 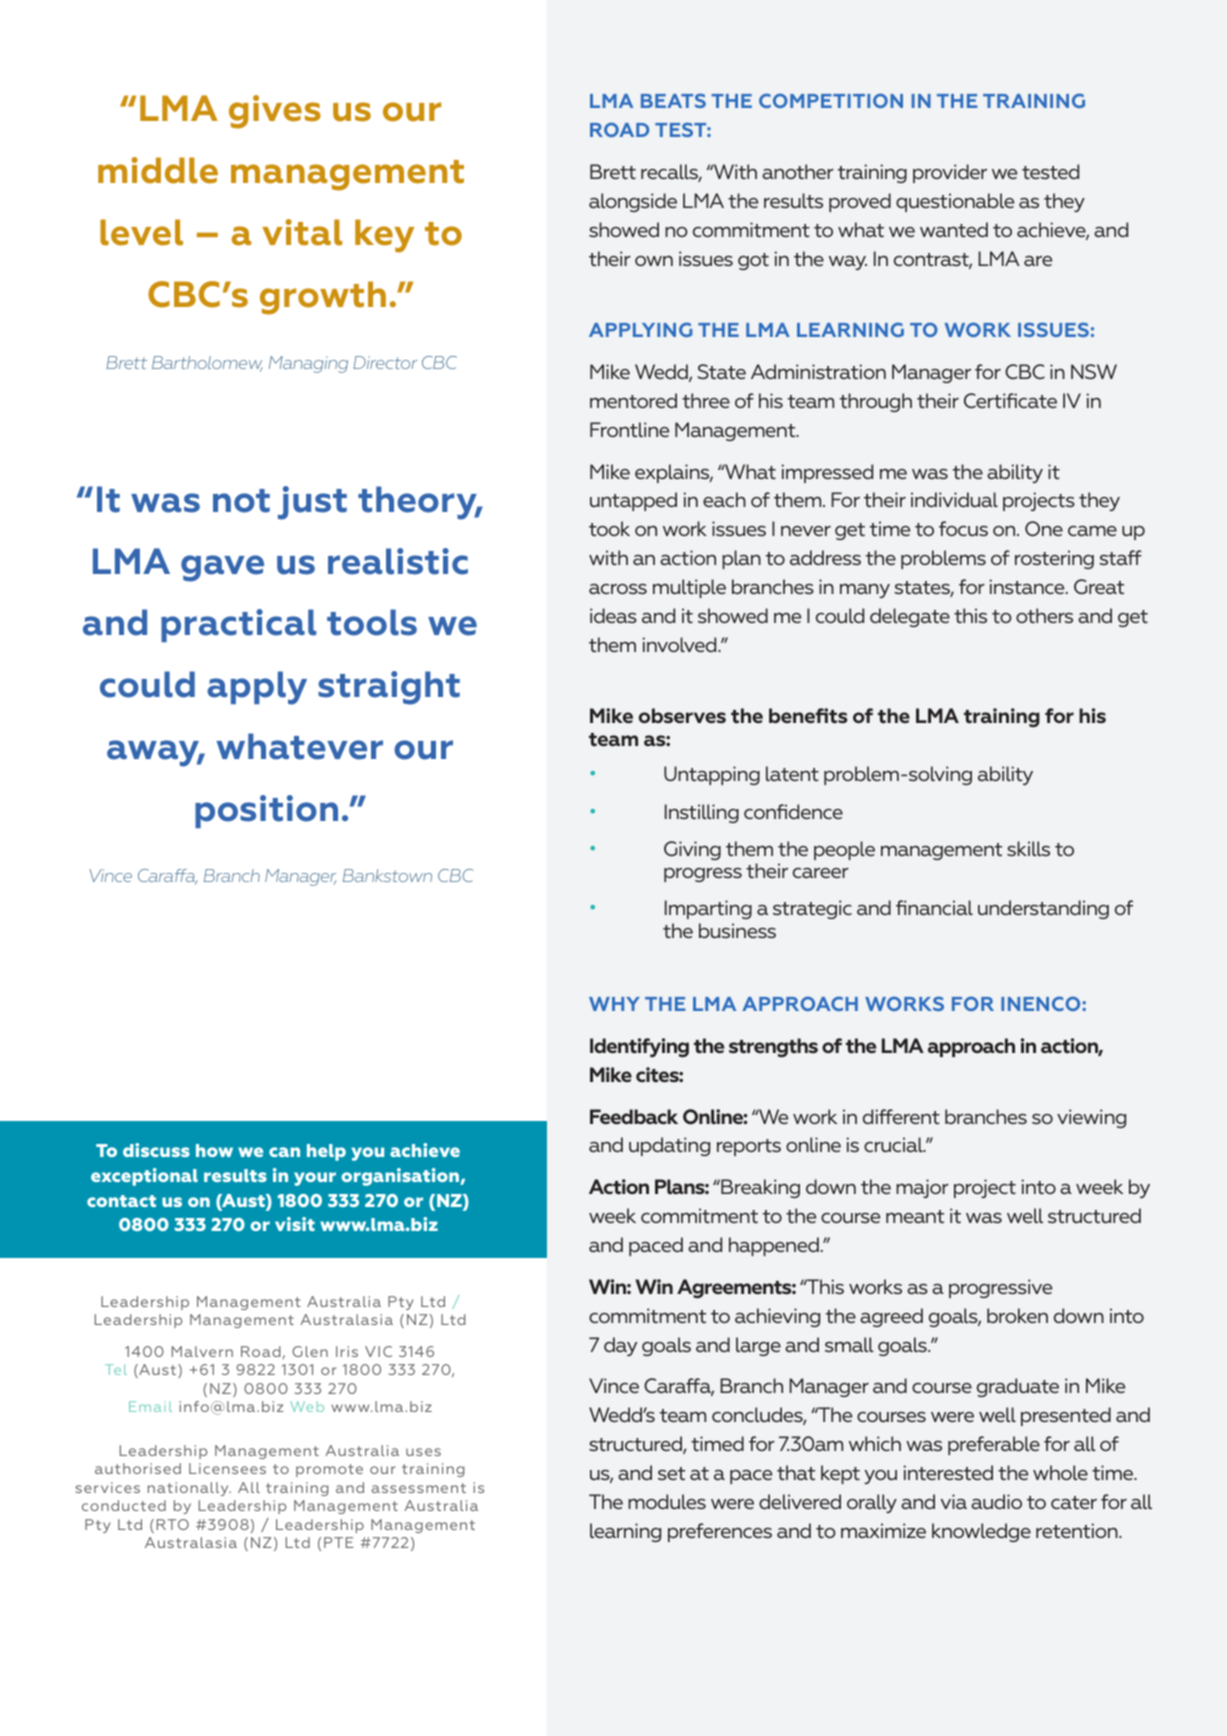 What do you see at coordinates (950, 173) in the screenshot?
I see `provider` at bounding box center [950, 173].
